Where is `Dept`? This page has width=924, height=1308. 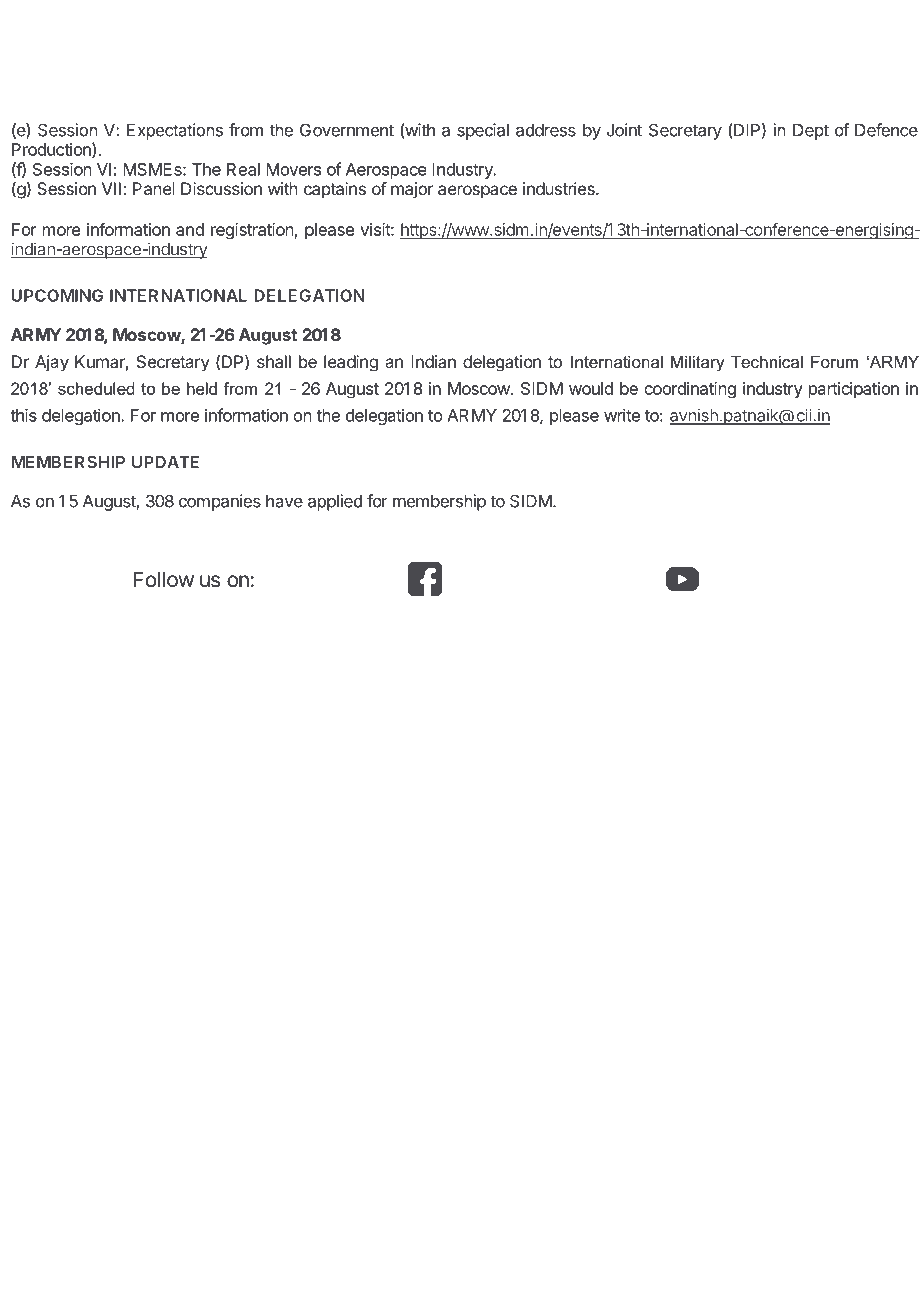 Dept is located at coordinates (811, 132).
